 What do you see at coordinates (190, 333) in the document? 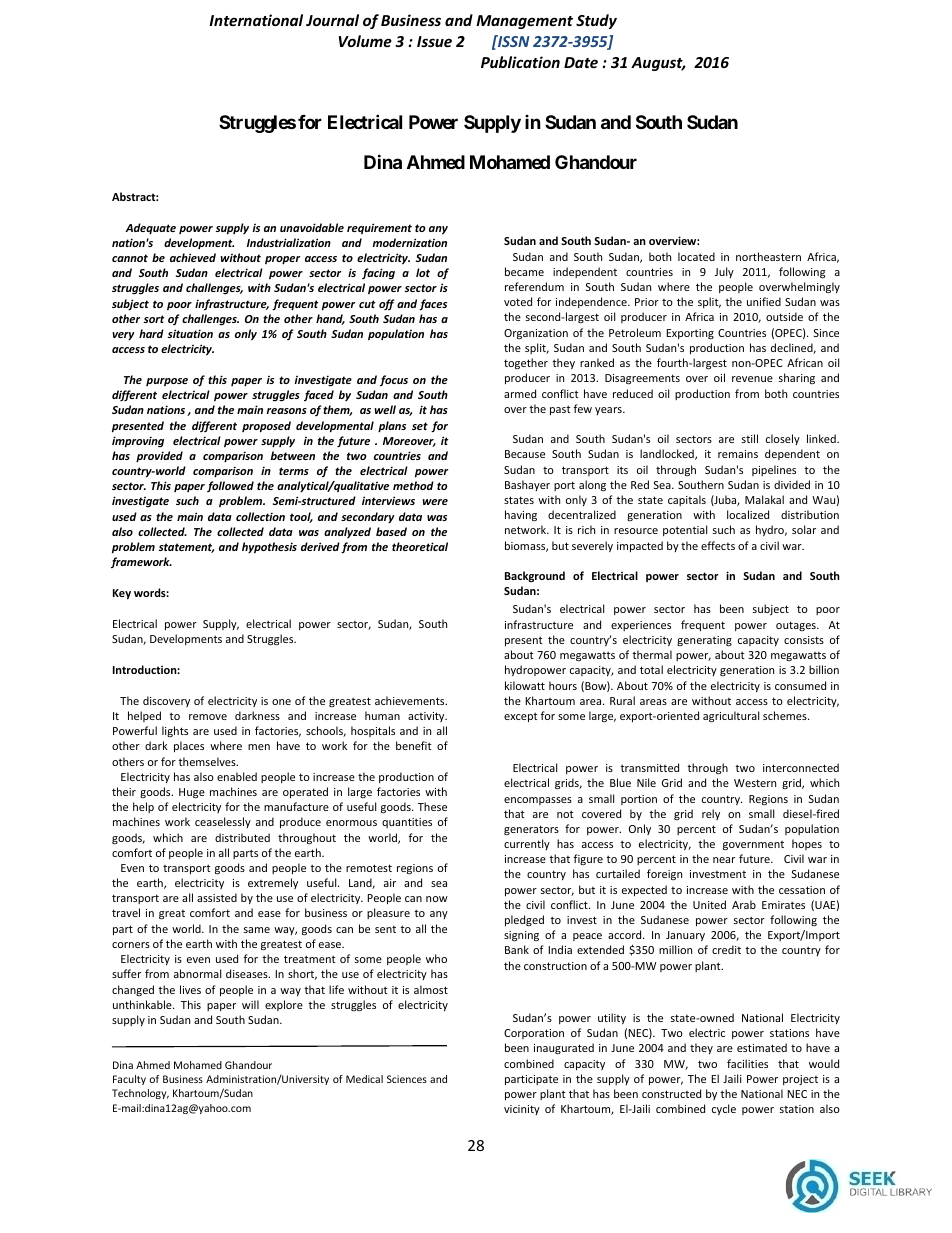
I see `situation` at bounding box center [190, 333].
